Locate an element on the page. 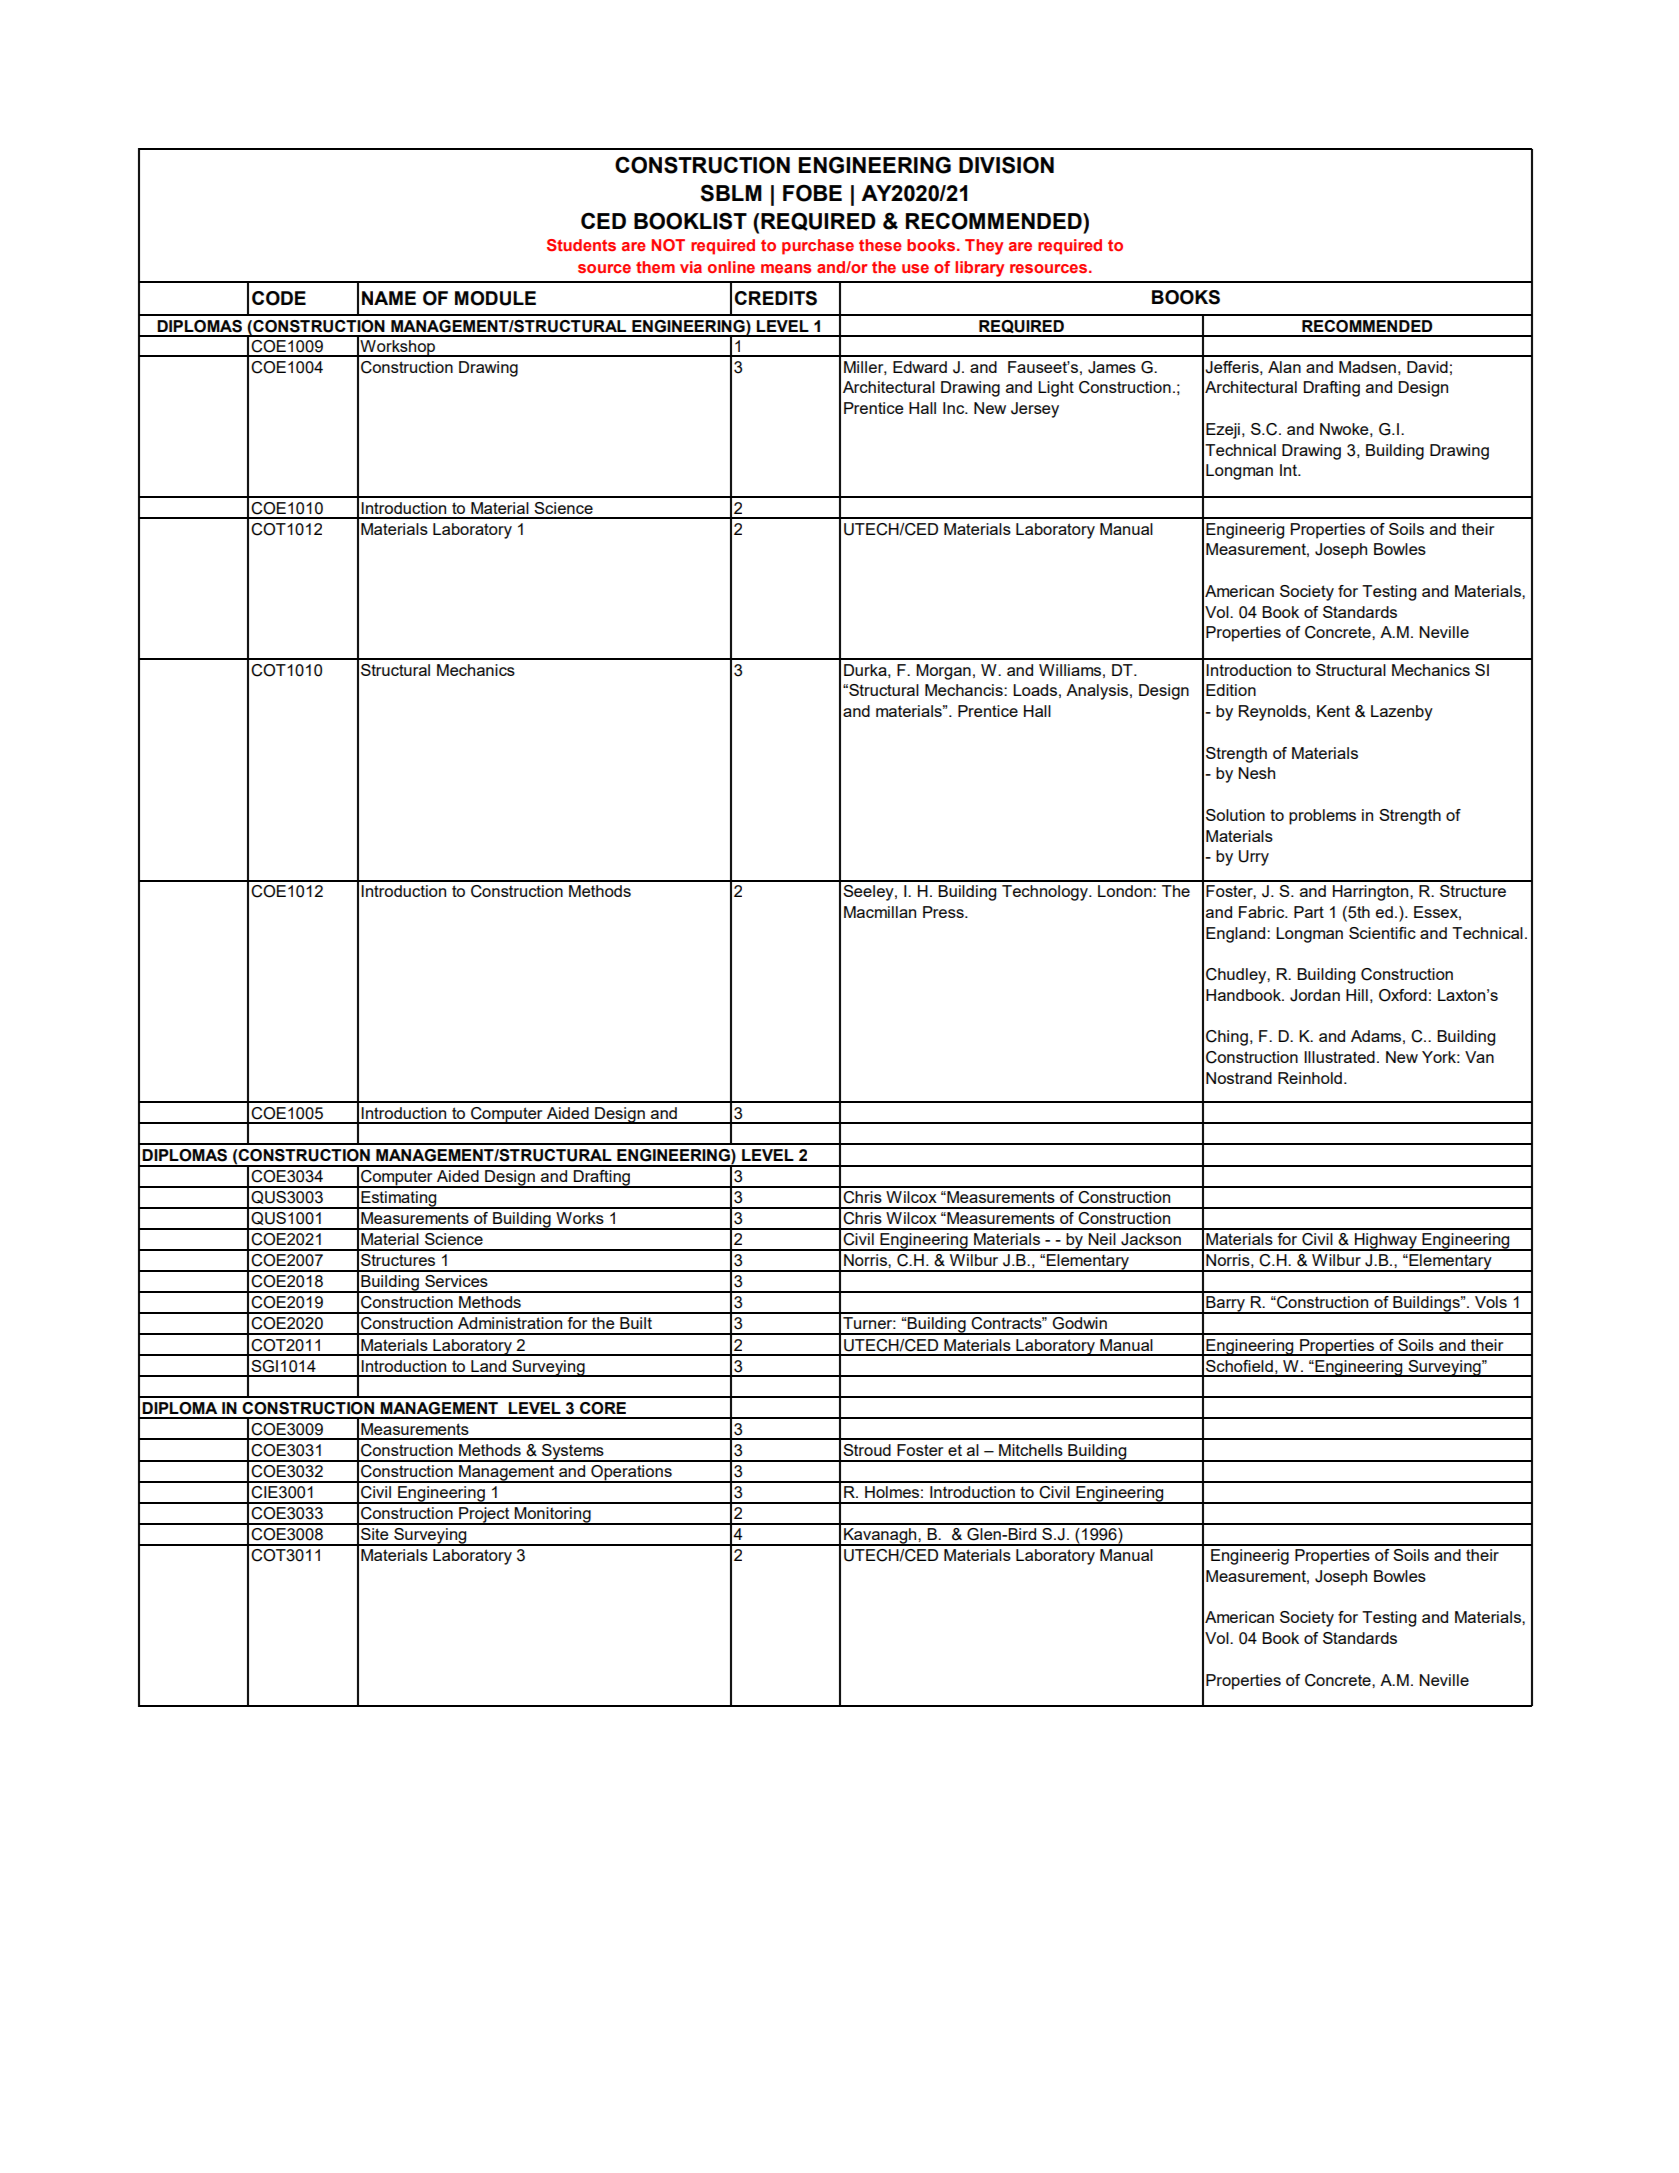 This document has height=2173, width=1679. Reinhold is located at coordinates (1310, 1078).
